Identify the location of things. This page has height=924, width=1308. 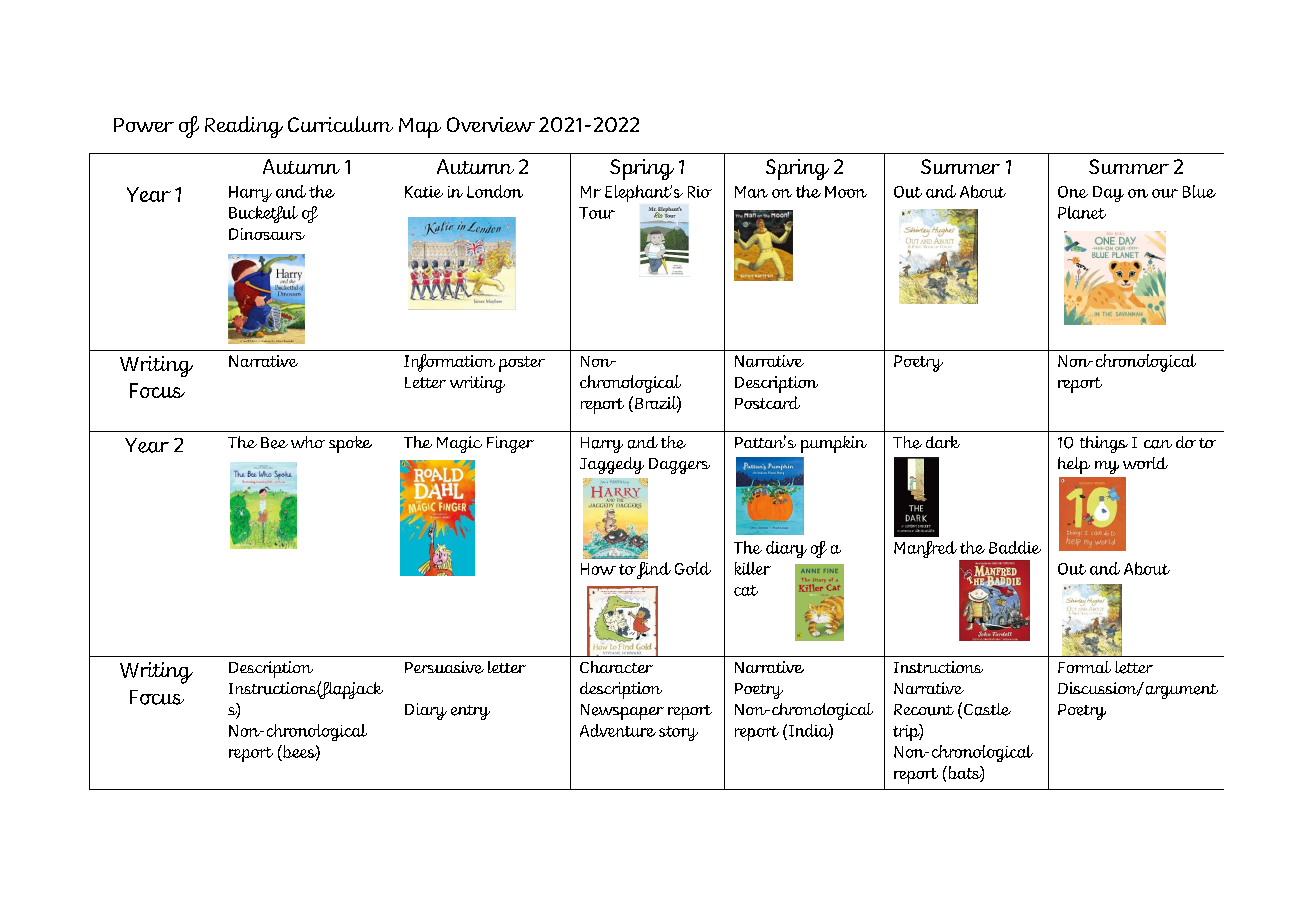
(1104, 444).
